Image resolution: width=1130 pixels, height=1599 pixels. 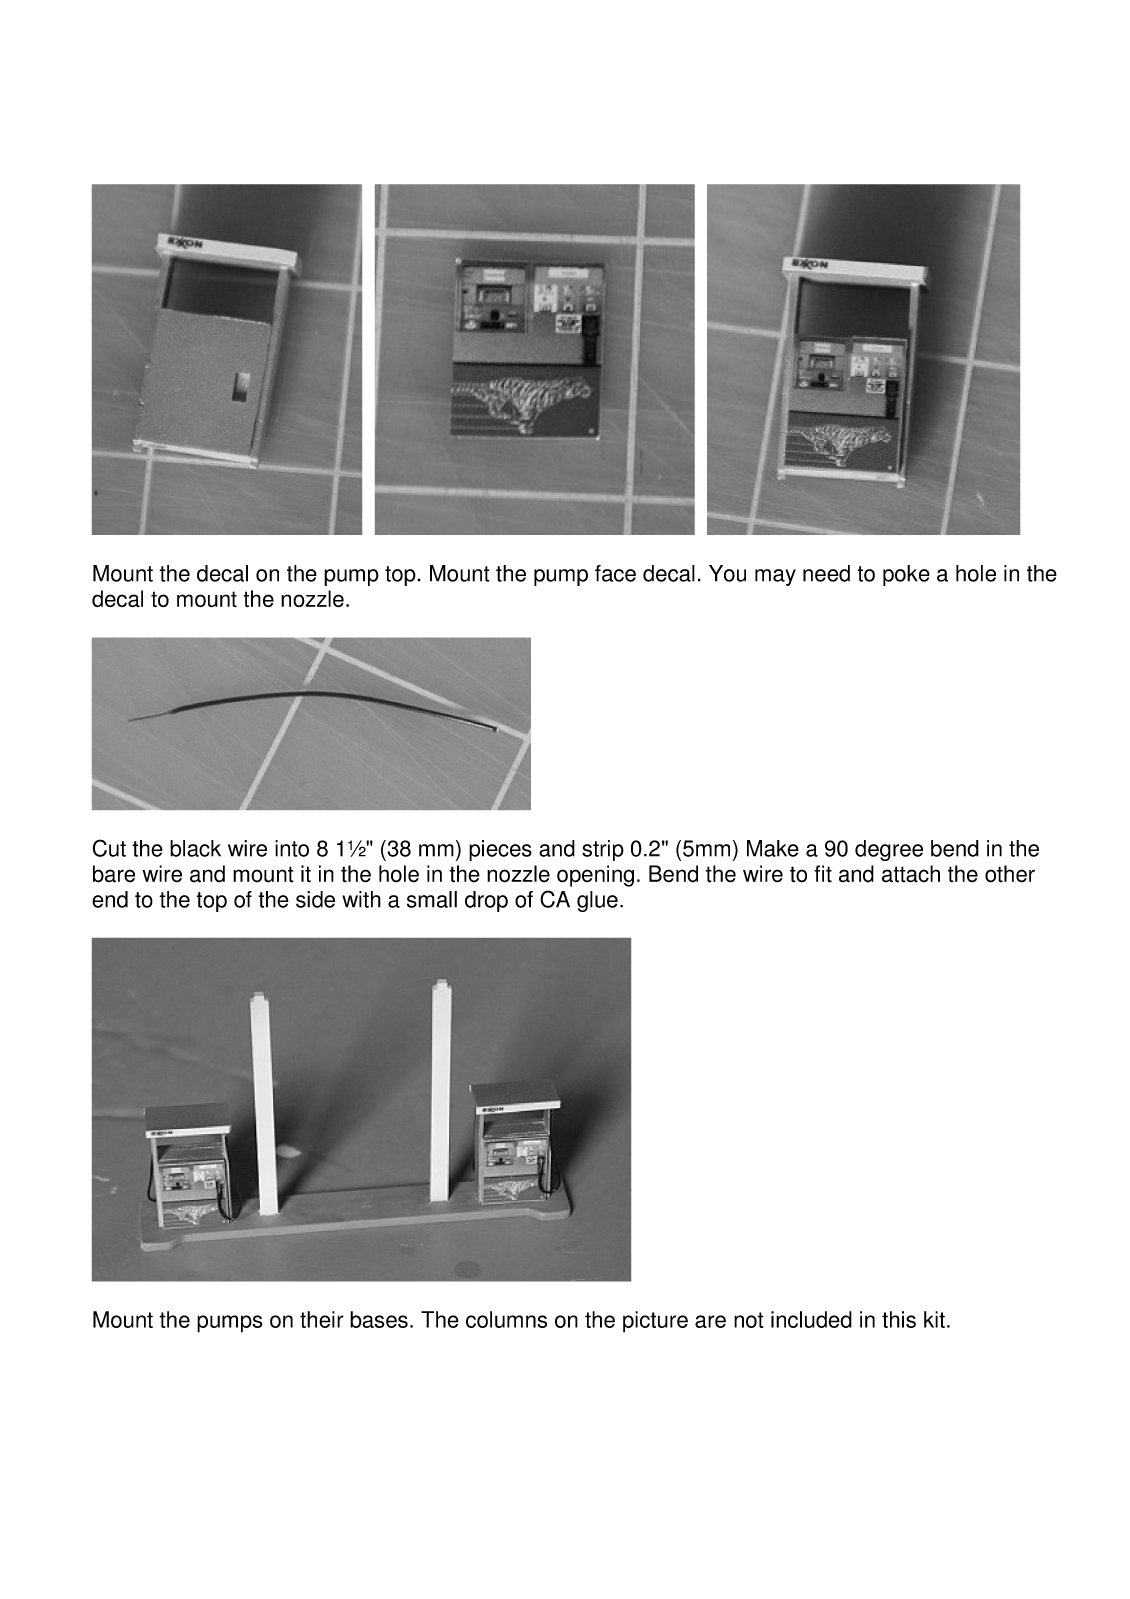 I want to click on glue, so click(x=597, y=901).
